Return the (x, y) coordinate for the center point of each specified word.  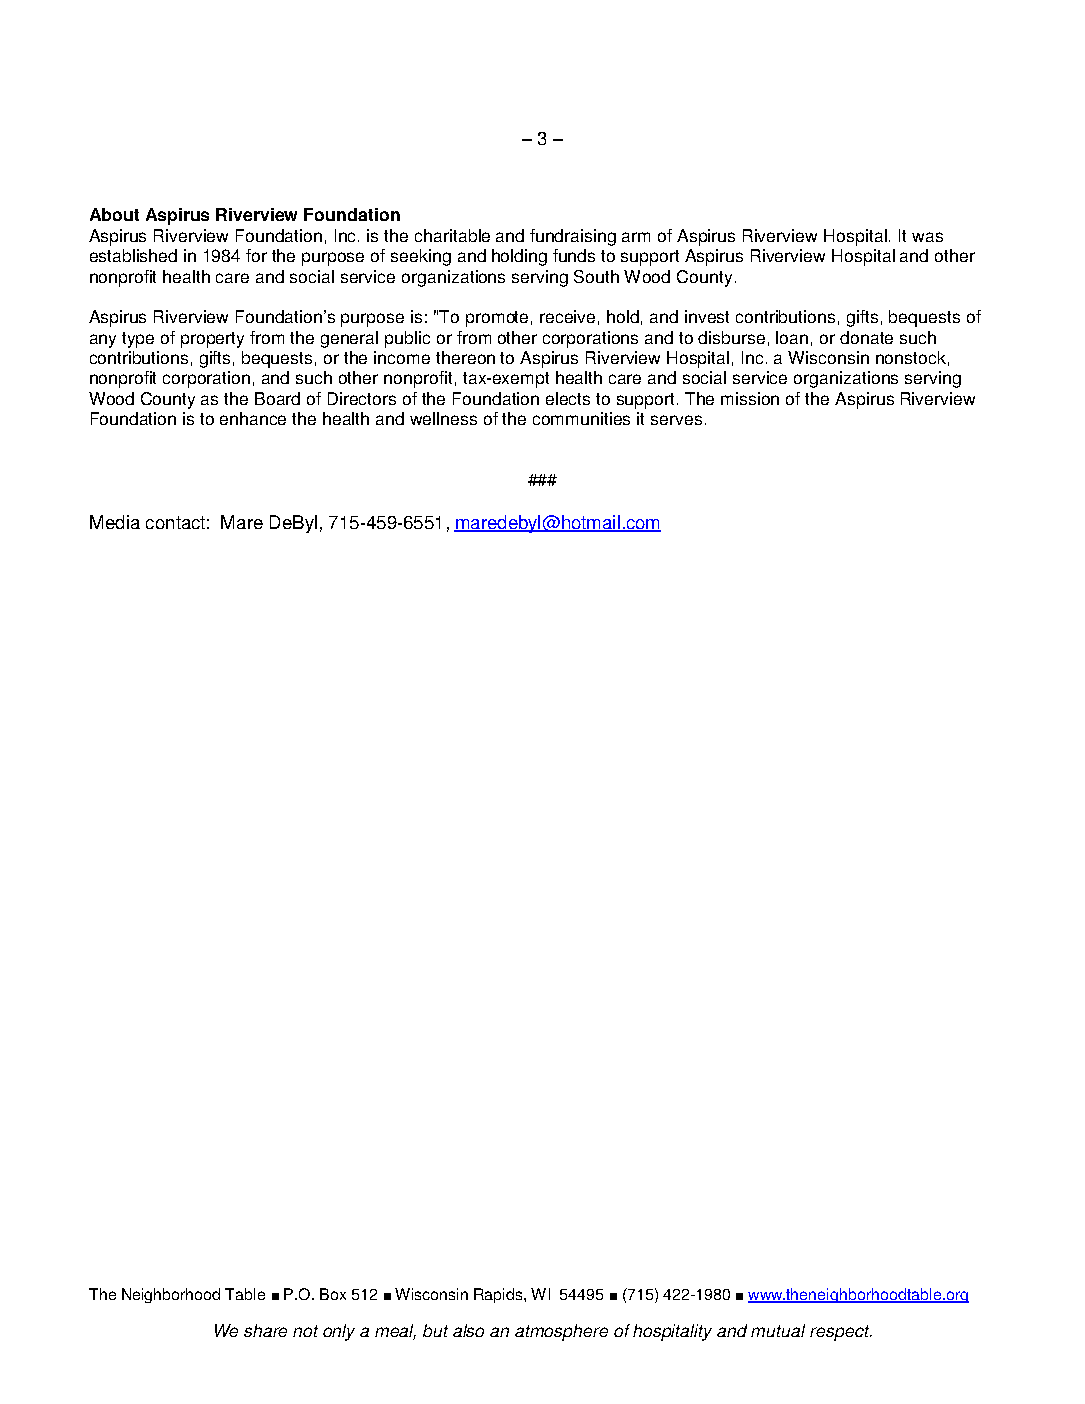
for (256, 255)
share (265, 1330)
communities (581, 418)
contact (175, 522)
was (927, 237)
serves (676, 420)
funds (574, 255)
